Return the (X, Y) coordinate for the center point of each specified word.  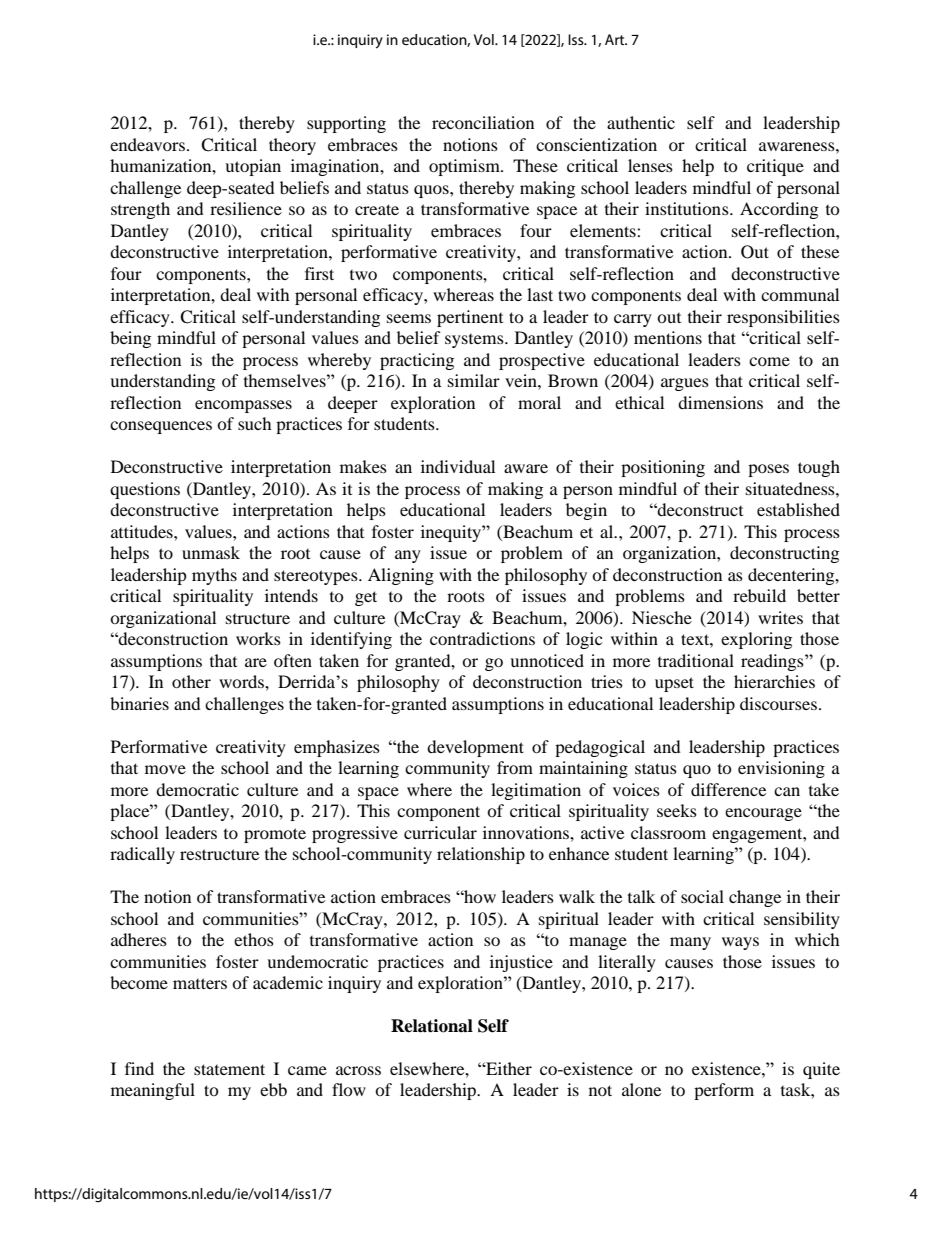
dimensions (720, 402)
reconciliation (483, 122)
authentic (641, 122)
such (255, 423)
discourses (778, 703)
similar (474, 380)
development (475, 748)
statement (229, 1069)
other (191, 681)
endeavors (149, 144)
